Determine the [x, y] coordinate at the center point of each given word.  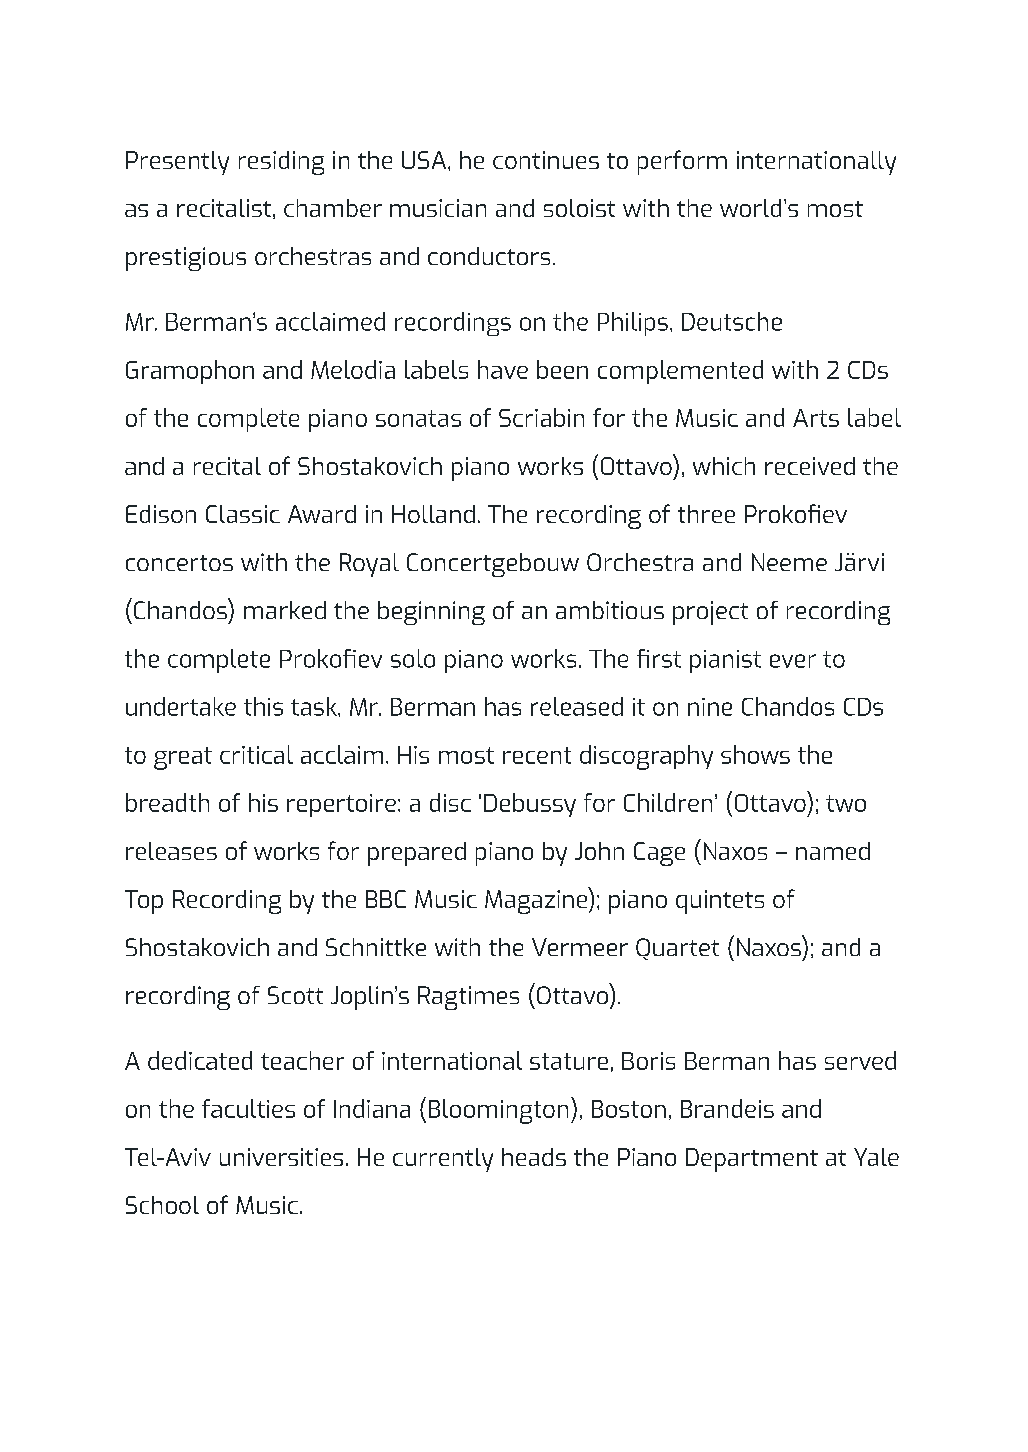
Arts [816, 418]
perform [682, 162]
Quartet [677, 949]
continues [546, 160]
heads [534, 1157]
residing [281, 163]
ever [793, 661]
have [503, 369]
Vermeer [580, 947]
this [263, 706]
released [577, 706]
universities [281, 1157]
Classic [243, 514]
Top [144, 902]
